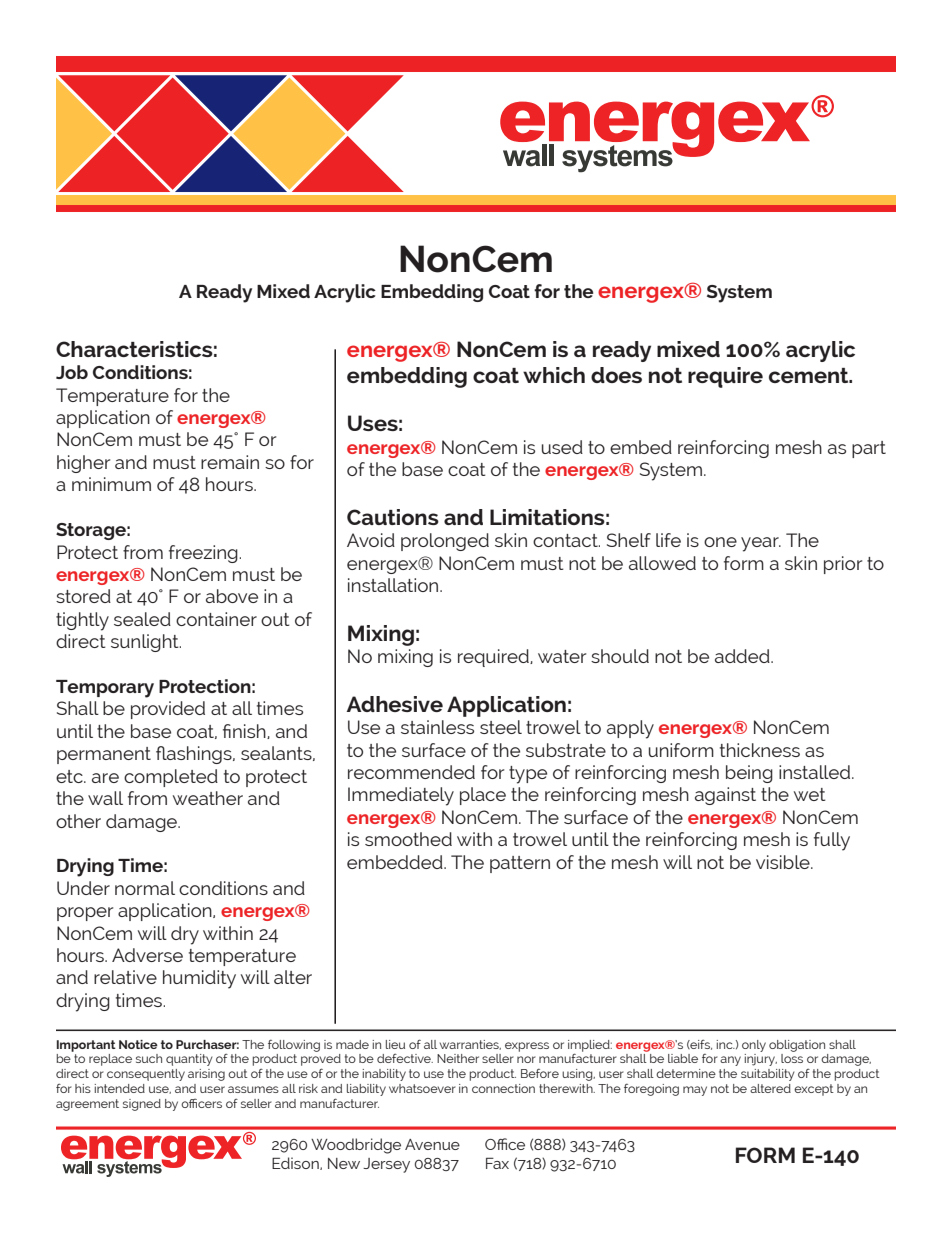 The height and width of the screenshot is (1233, 952). I want to click on completed, so click(171, 778).
